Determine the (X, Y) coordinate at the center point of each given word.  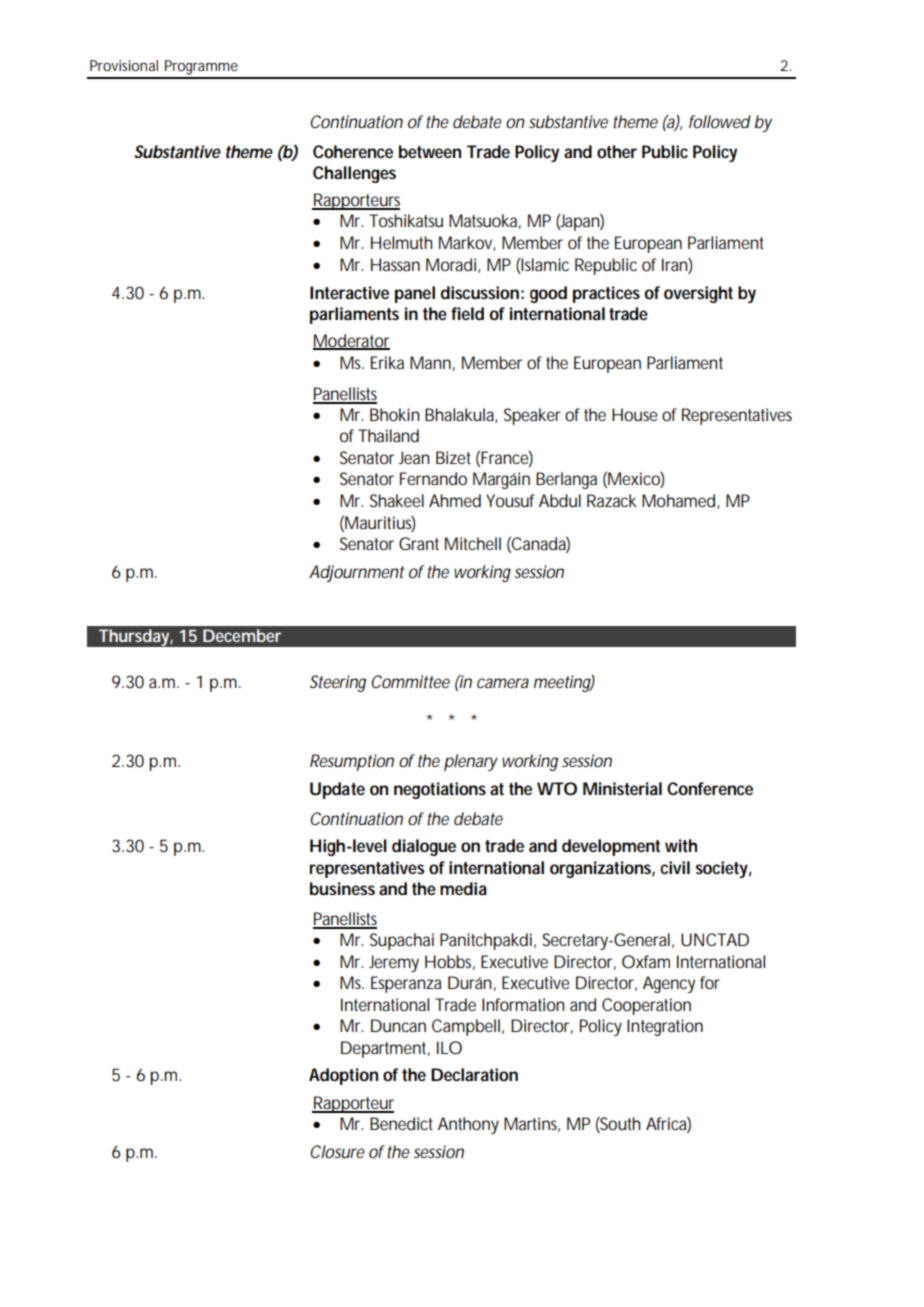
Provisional (124, 65)
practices (606, 294)
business (342, 888)
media (463, 888)
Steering (338, 683)
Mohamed (678, 500)
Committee (410, 681)
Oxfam (646, 961)
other (617, 151)
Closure (337, 1151)
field (467, 313)
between (430, 151)
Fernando (433, 478)
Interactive (349, 292)
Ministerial (622, 788)
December (242, 635)
